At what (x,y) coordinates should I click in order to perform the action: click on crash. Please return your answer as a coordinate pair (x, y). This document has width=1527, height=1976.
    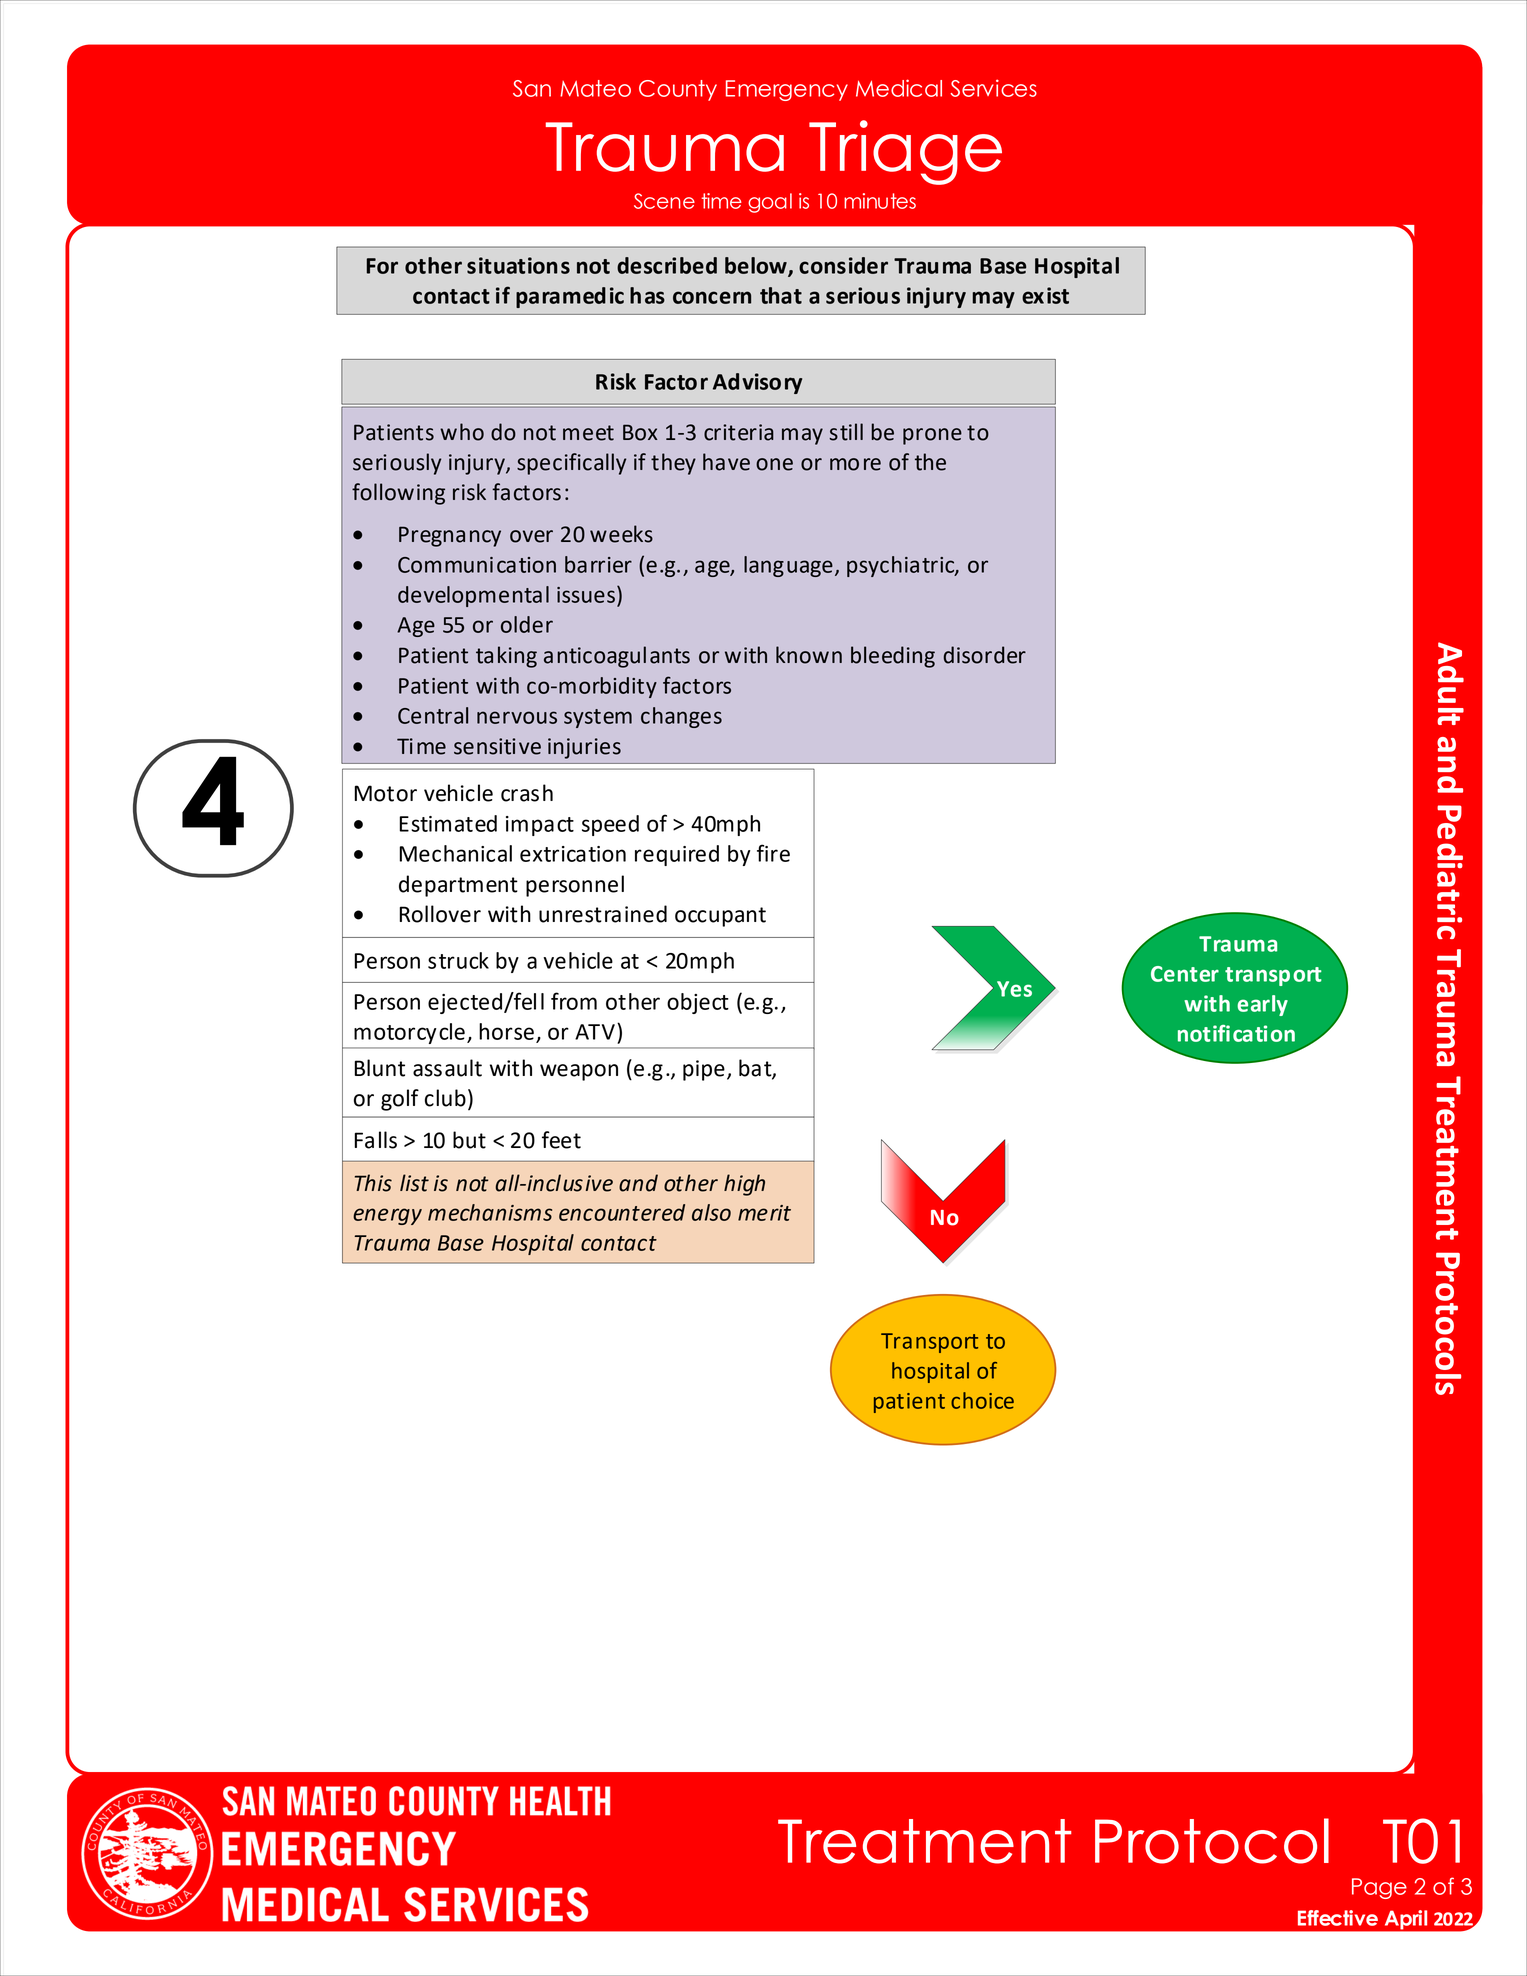
    Looking at the image, I should click on (527, 793).
